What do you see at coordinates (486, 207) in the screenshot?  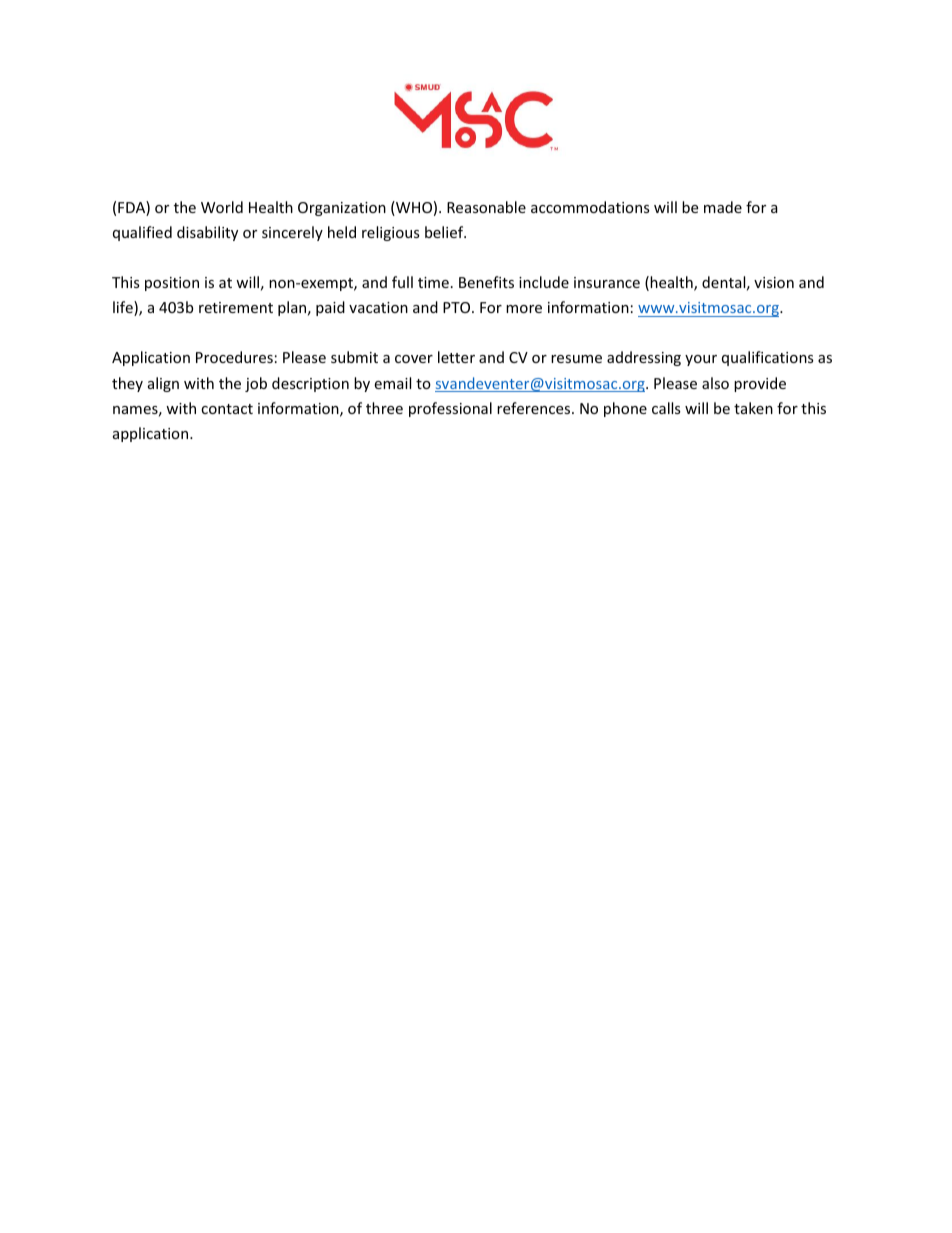 I see `Reasonable` at bounding box center [486, 207].
